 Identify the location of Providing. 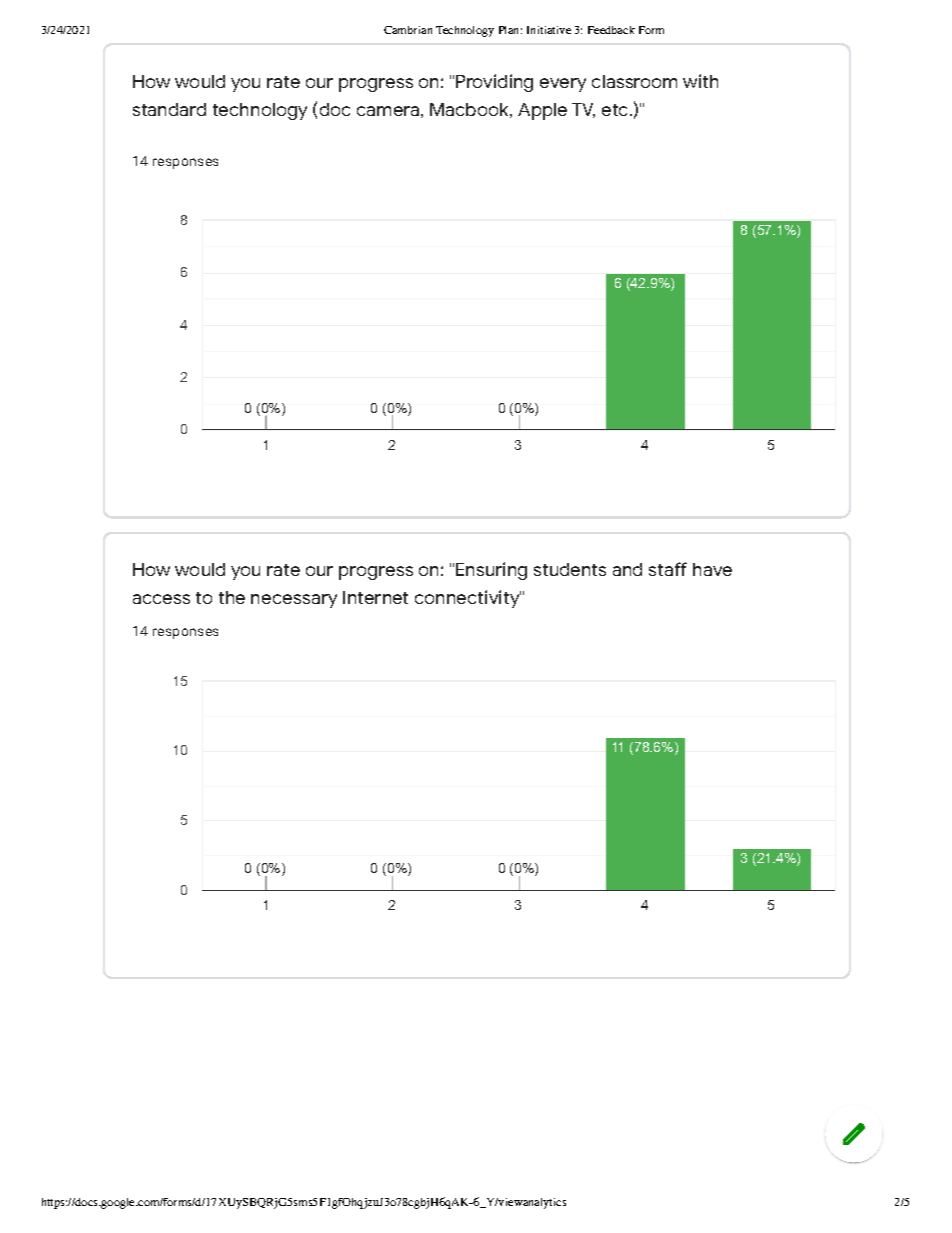
(494, 83).
